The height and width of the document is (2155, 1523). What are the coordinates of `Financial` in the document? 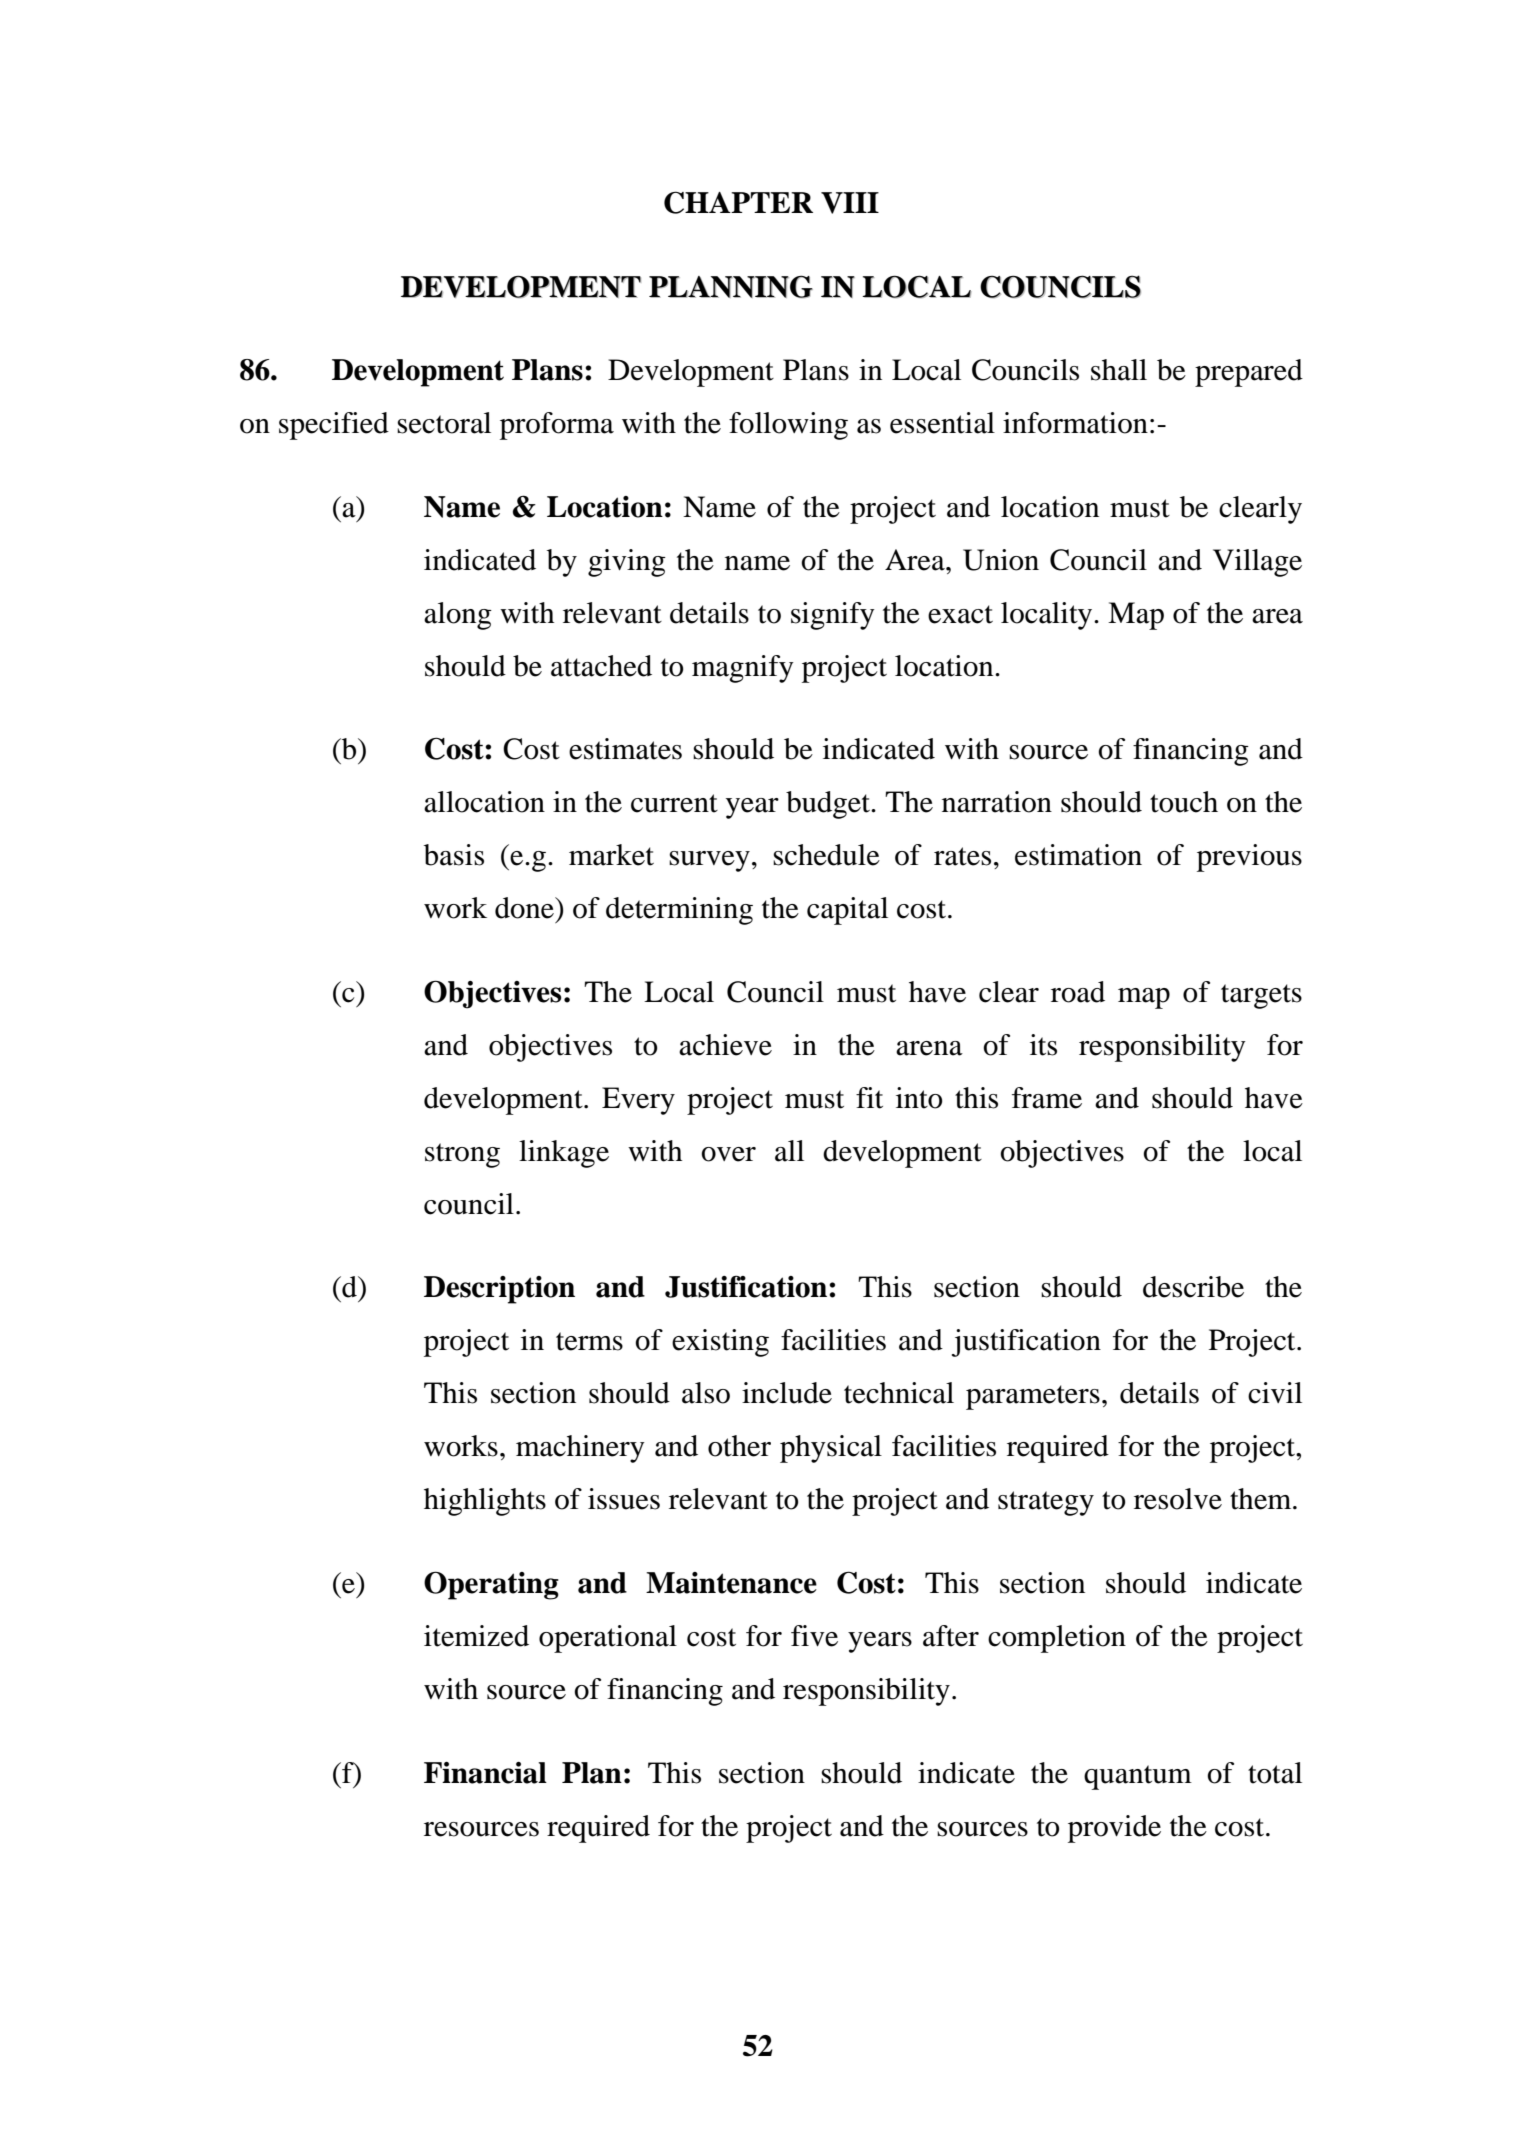 It's located at (485, 1773).
